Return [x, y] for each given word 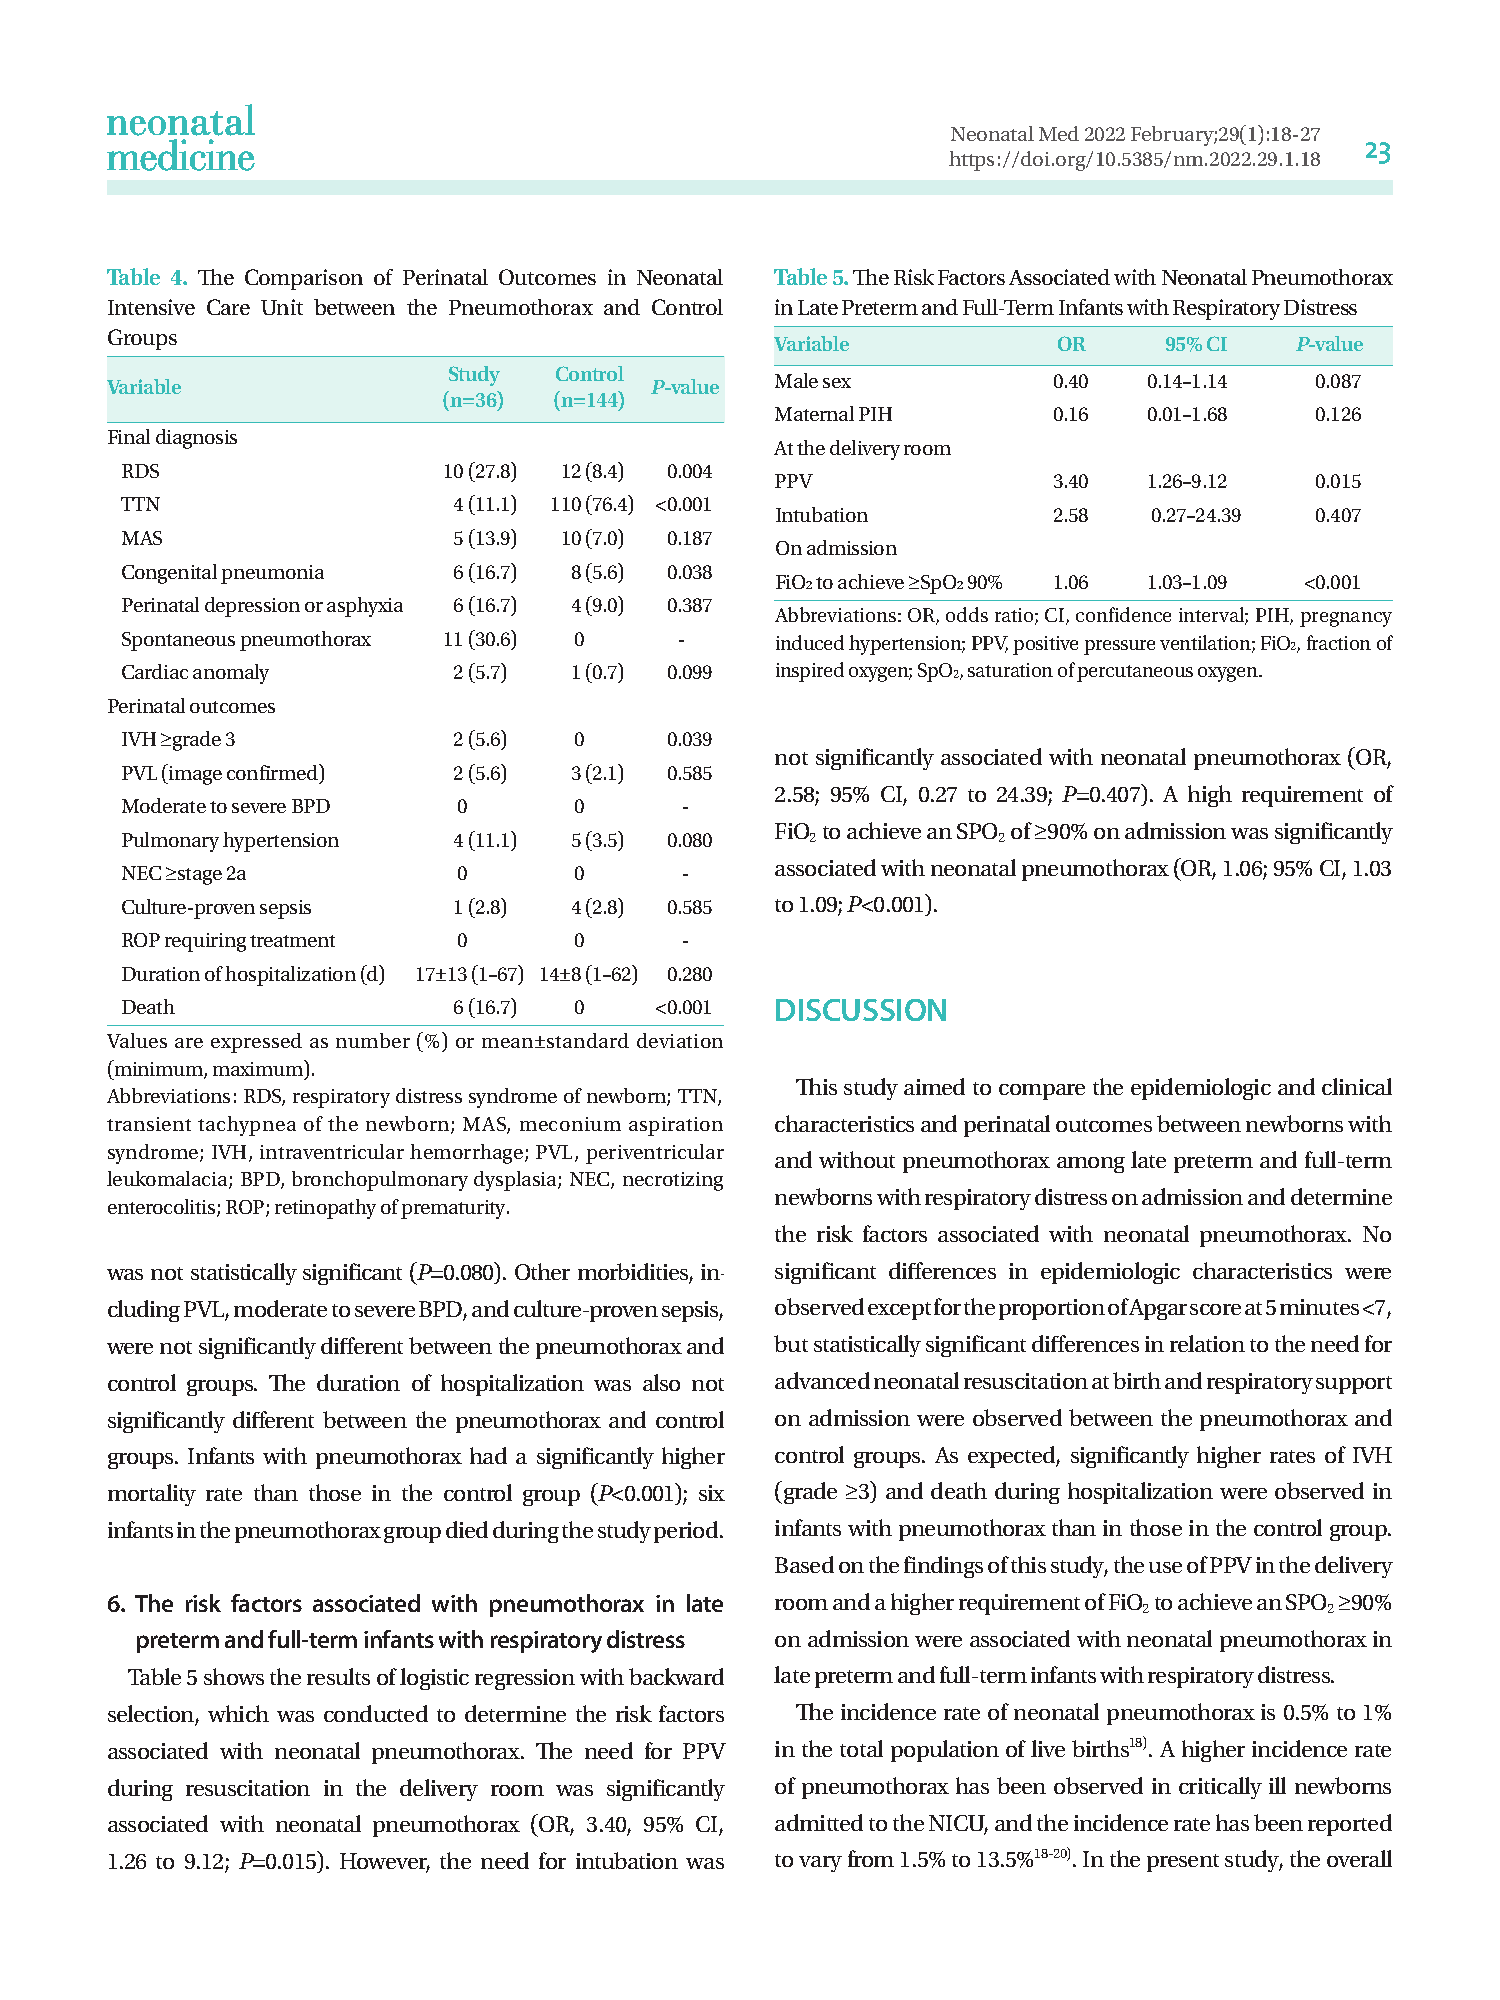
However [385, 1862]
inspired [810, 672]
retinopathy [325, 1209]
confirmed [274, 773]
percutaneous [1135, 673]
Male [796, 380]
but [791, 1343]
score [1215, 1309]
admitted [819, 1822]
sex [837, 383]
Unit [282, 307]
